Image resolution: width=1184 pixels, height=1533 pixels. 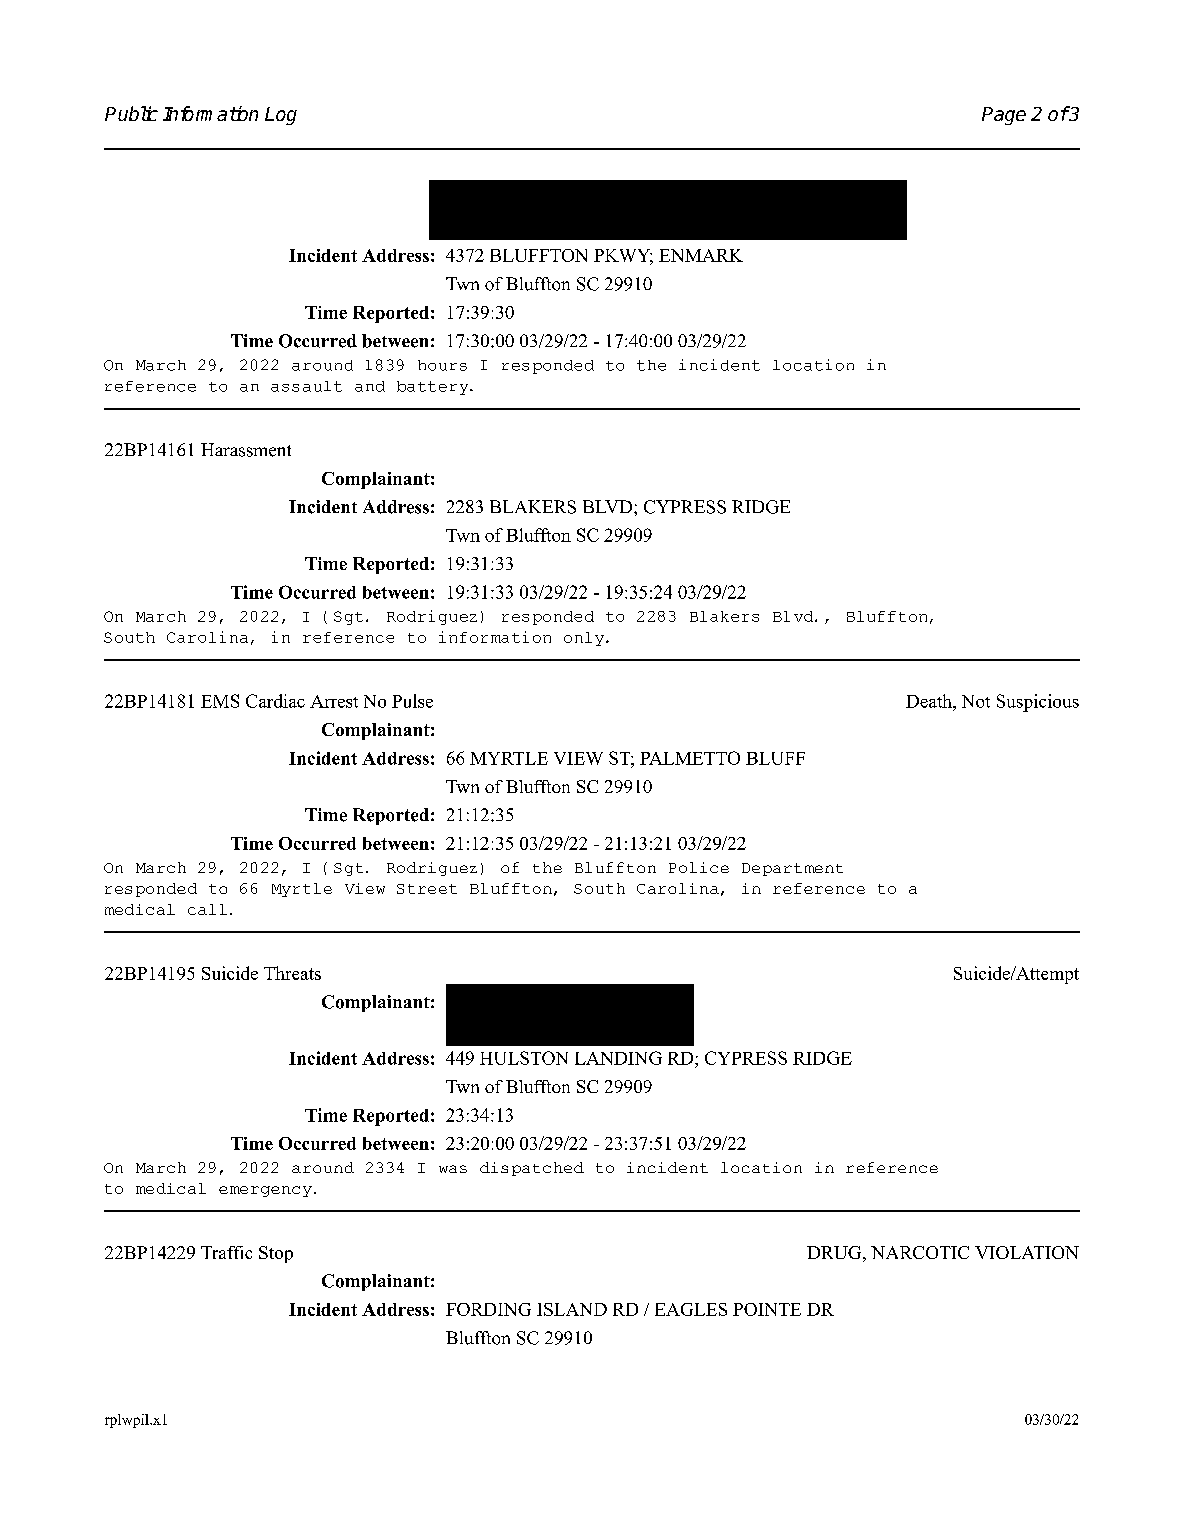 I want to click on EMS, so click(x=220, y=701).
